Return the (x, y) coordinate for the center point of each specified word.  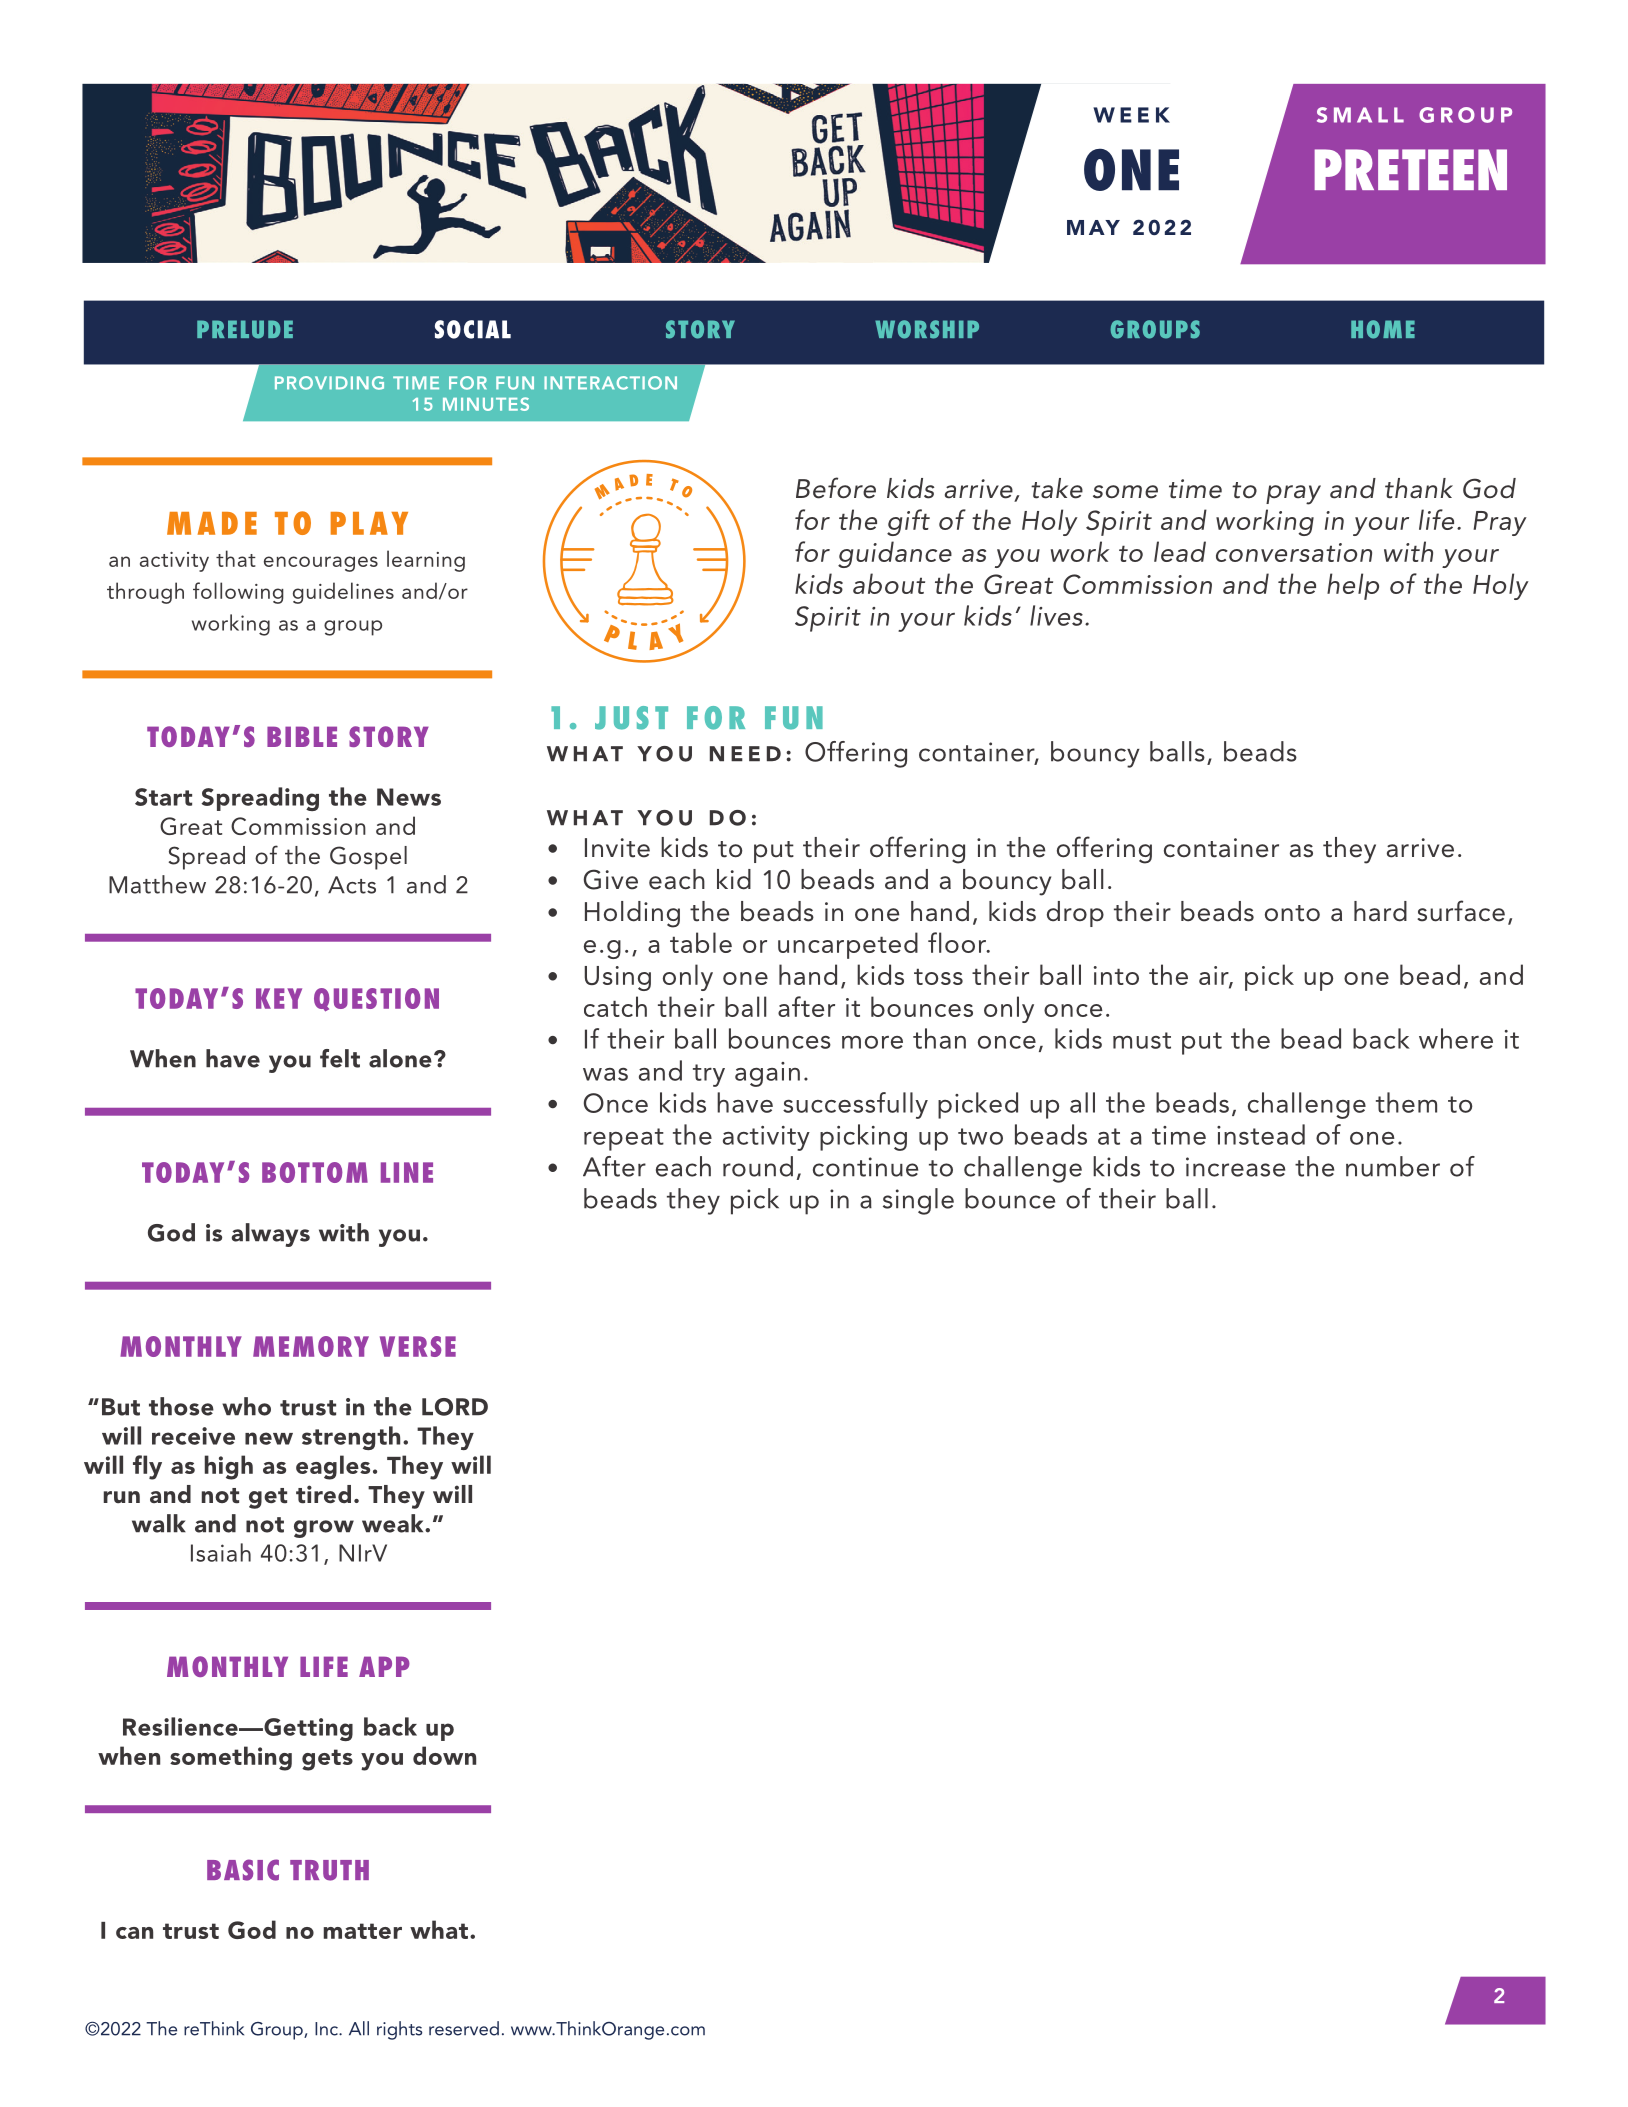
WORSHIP (927, 329)
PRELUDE (245, 329)
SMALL (1360, 115)
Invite (617, 848)
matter (363, 1931)
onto (1292, 913)
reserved (464, 2028)
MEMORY (311, 1346)
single (918, 1201)
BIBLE (302, 736)
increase (1235, 1167)
